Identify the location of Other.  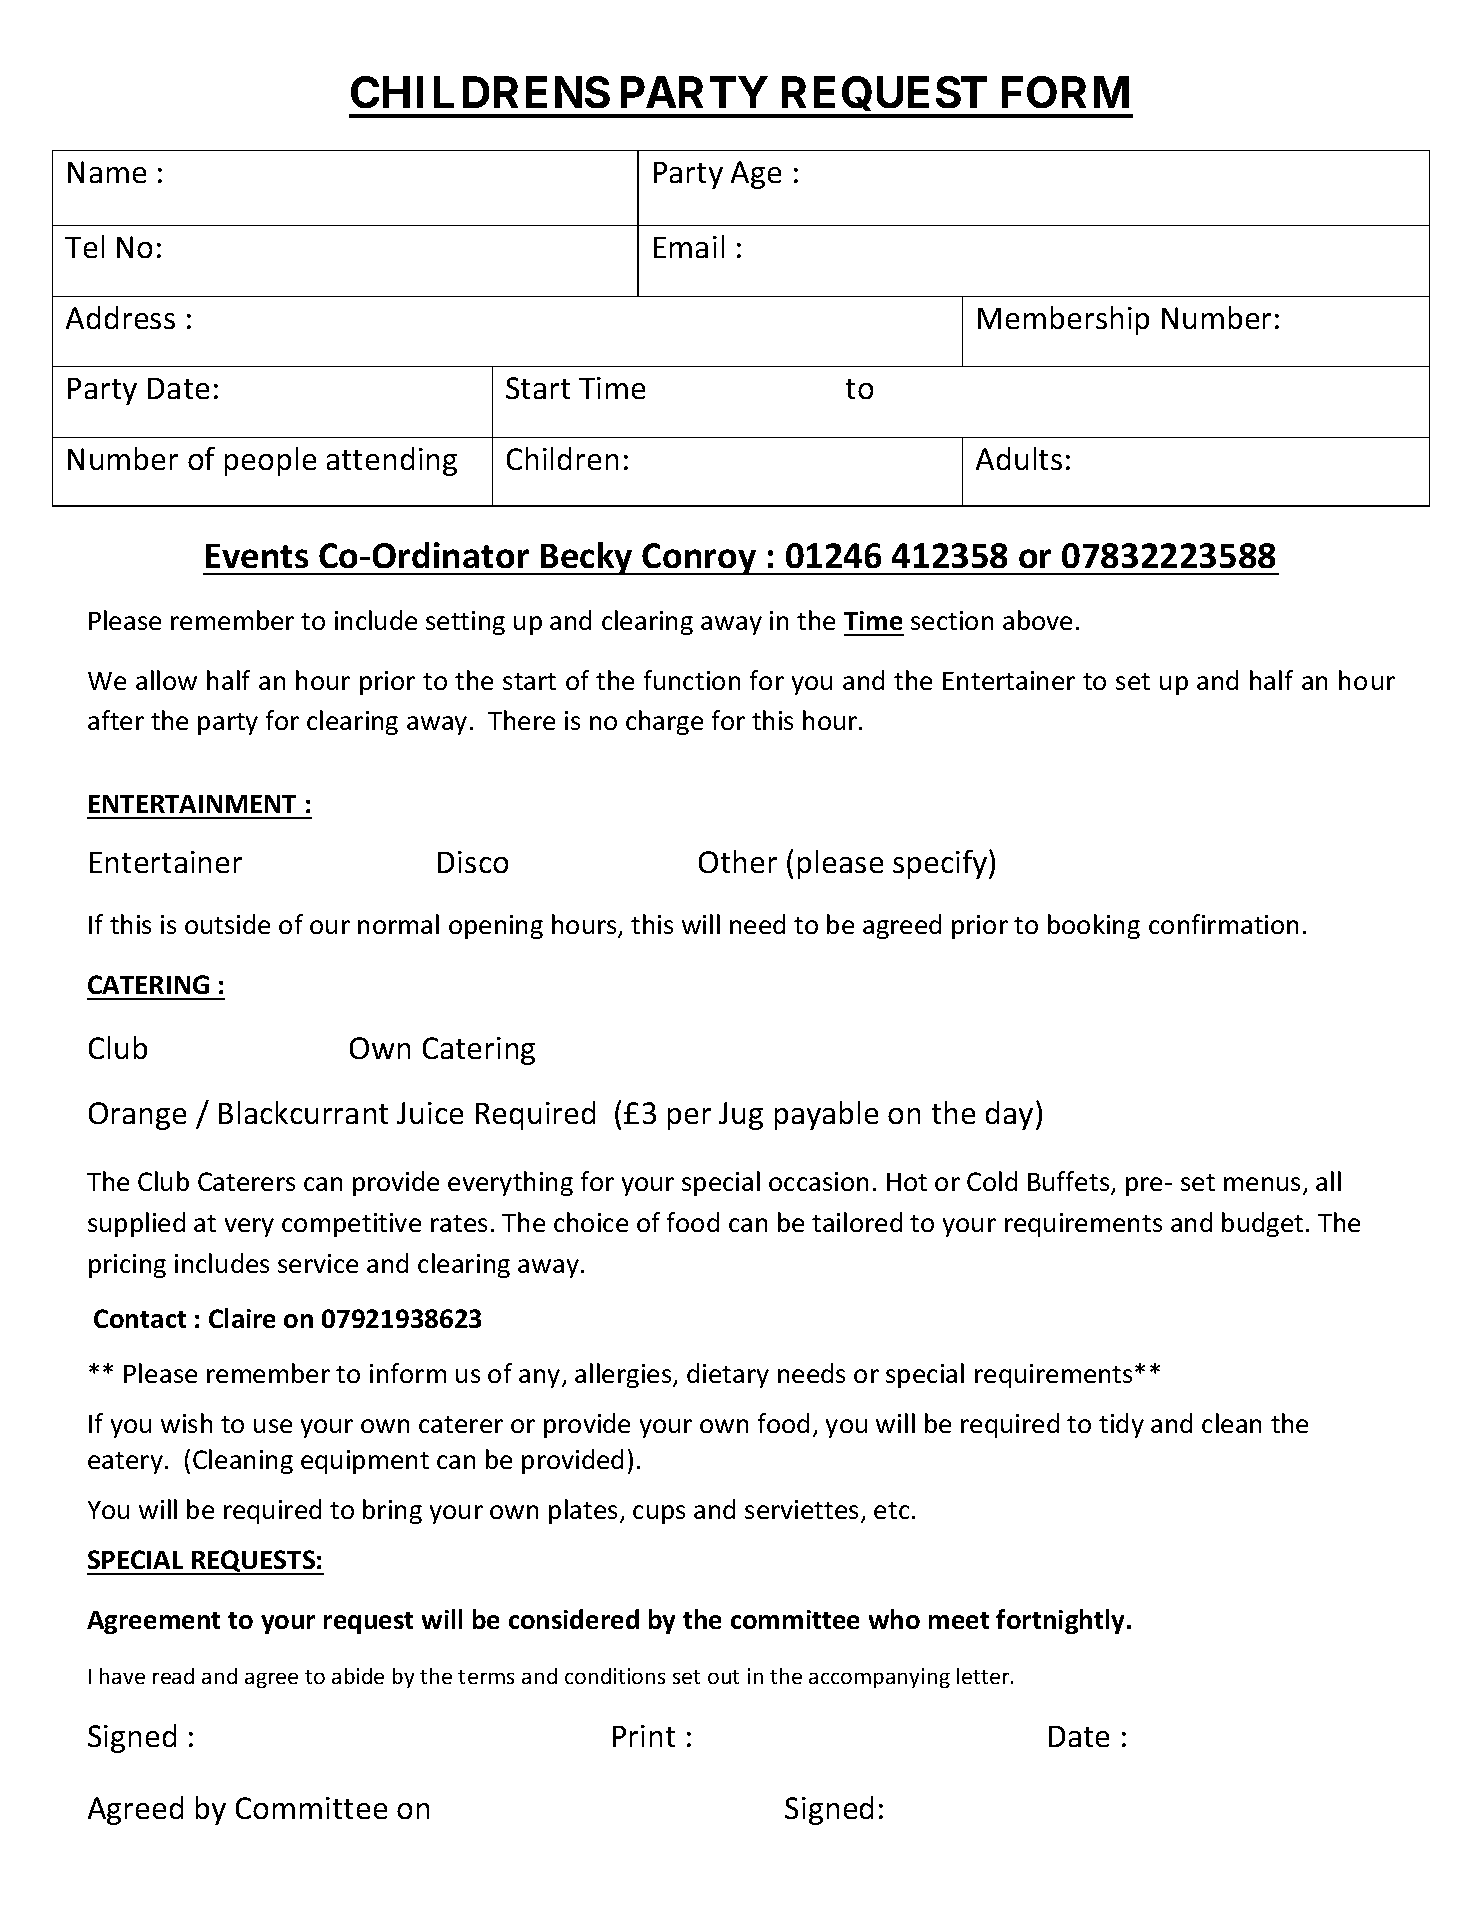
(738, 861).
